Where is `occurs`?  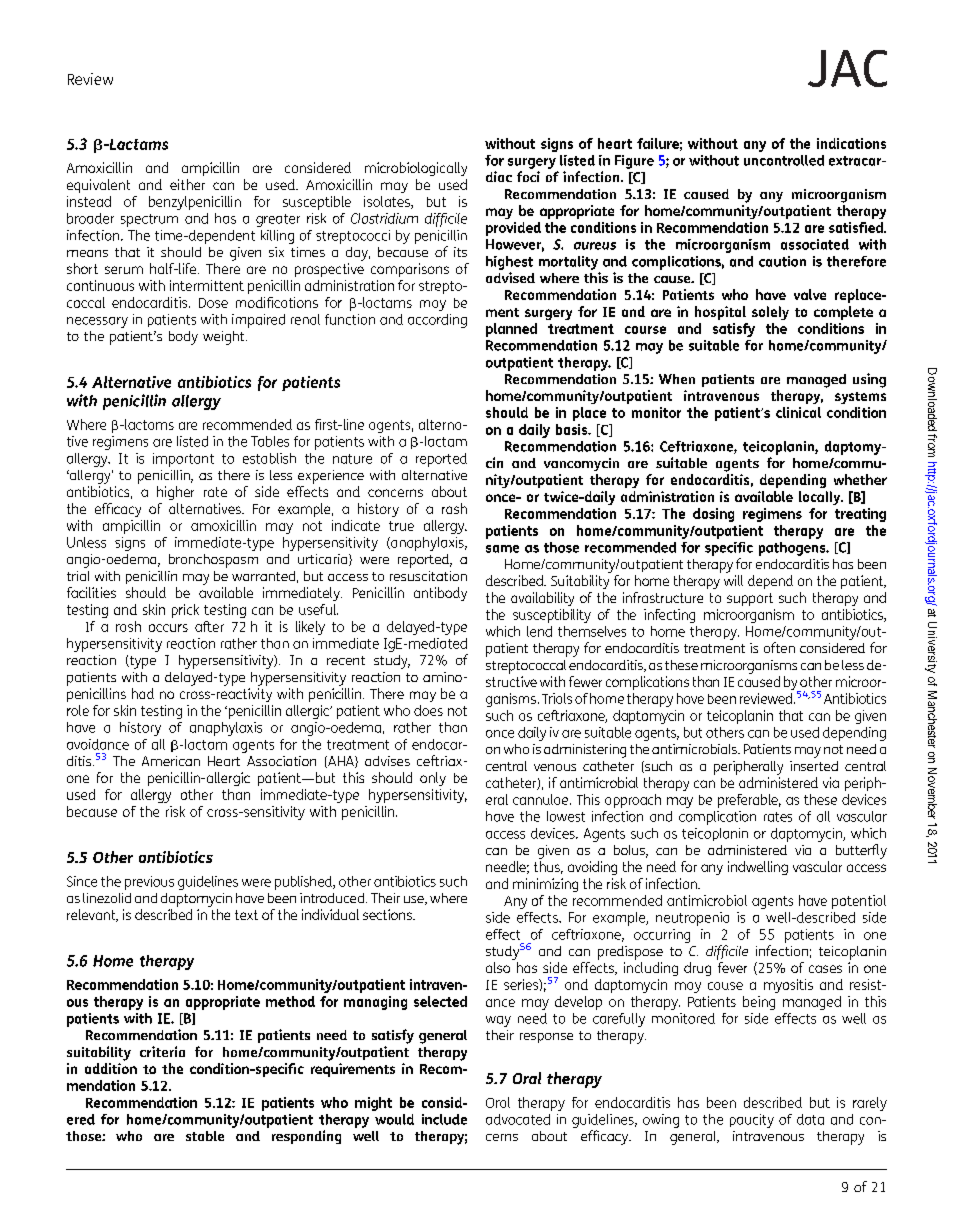 occurs is located at coordinates (168, 628).
